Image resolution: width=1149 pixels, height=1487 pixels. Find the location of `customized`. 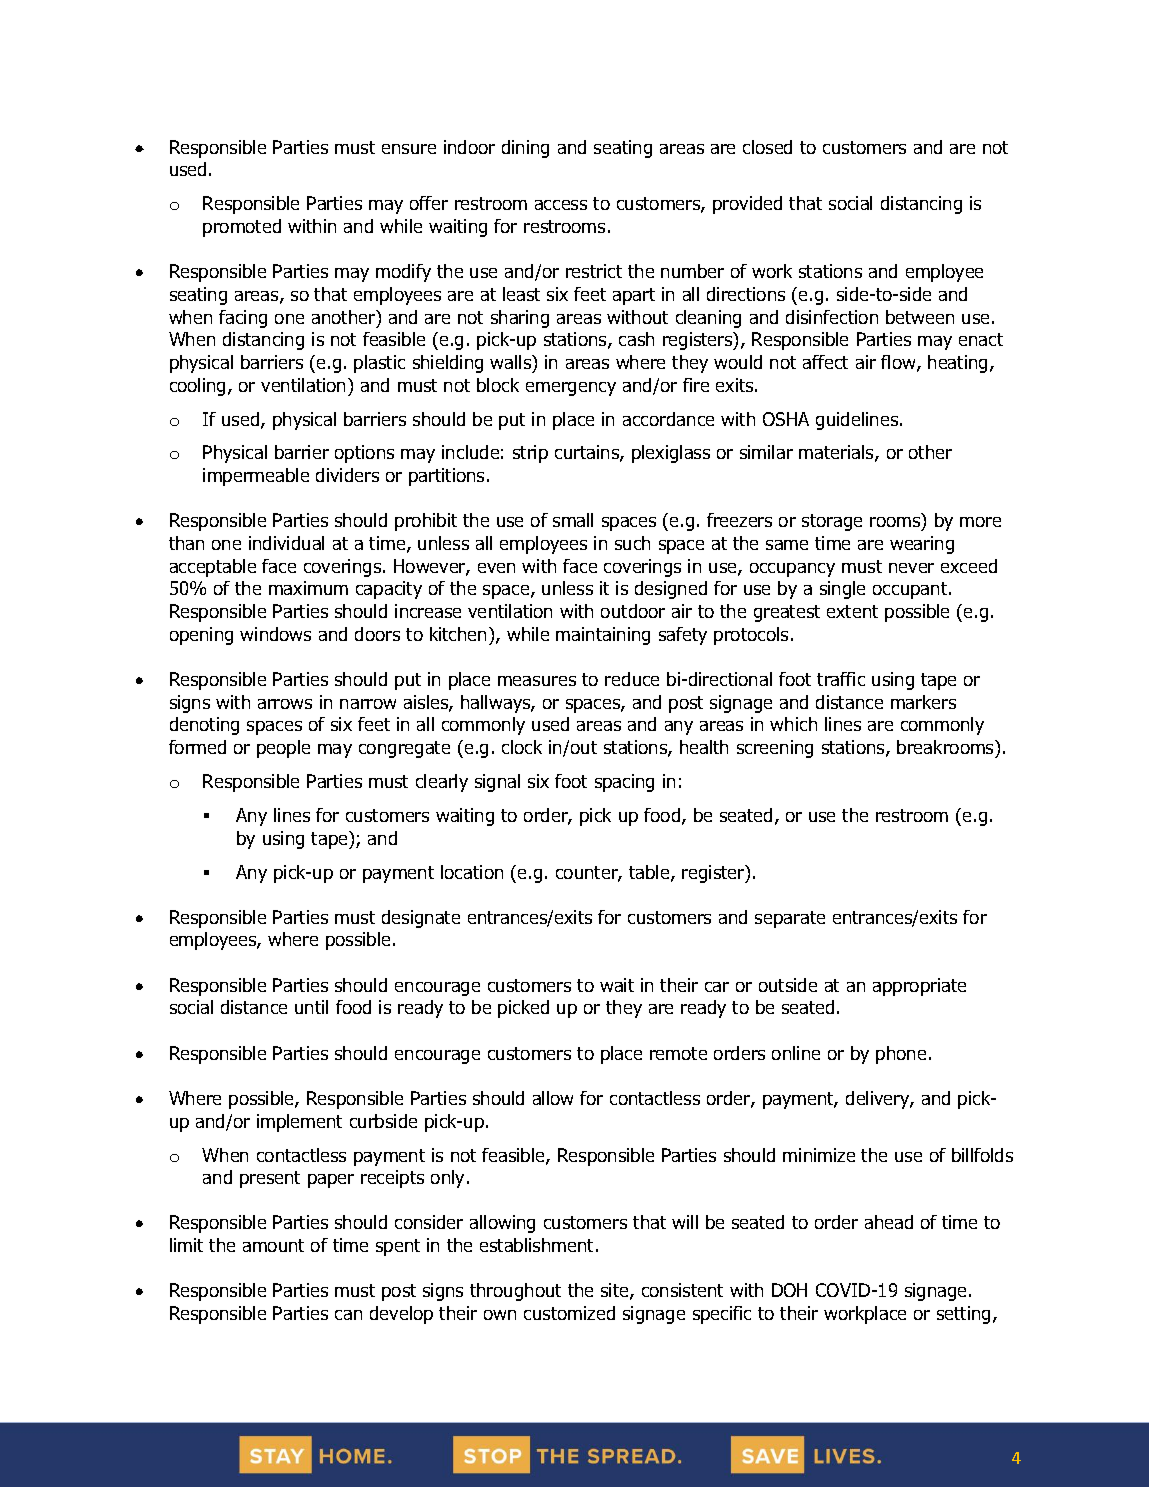

customized is located at coordinates (569, 1313).
